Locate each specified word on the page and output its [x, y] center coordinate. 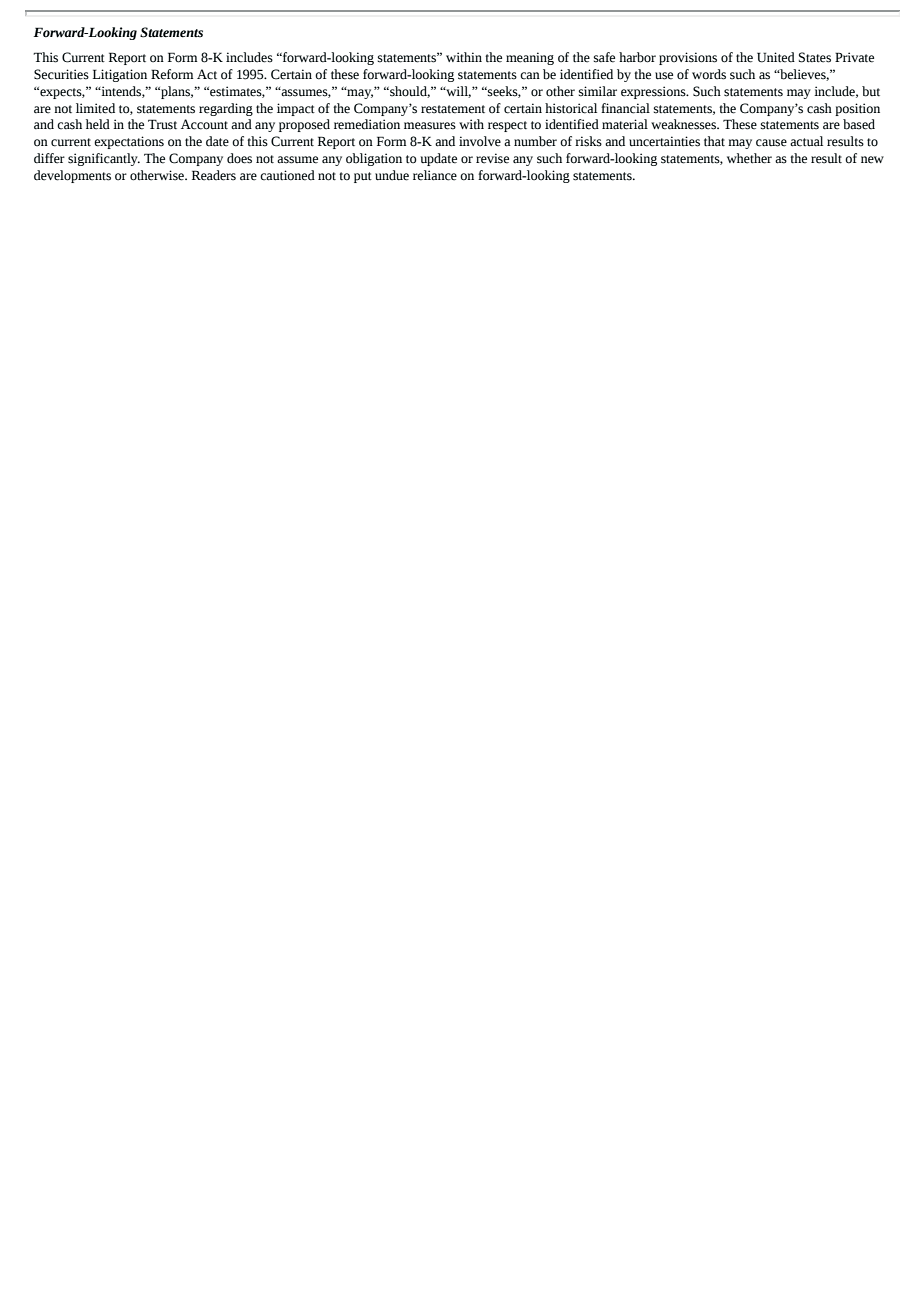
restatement [453, 109]
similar [598, 91]
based [859, 124]
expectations [129, 142]
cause [771, 143]
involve [480, 141]
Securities [61, 74]
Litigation [120, 75]
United [776, 57]
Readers [214, 175]
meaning [530, 58]
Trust [162, 124]
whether [749, 158]
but [871, 91]
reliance [435, 175]
